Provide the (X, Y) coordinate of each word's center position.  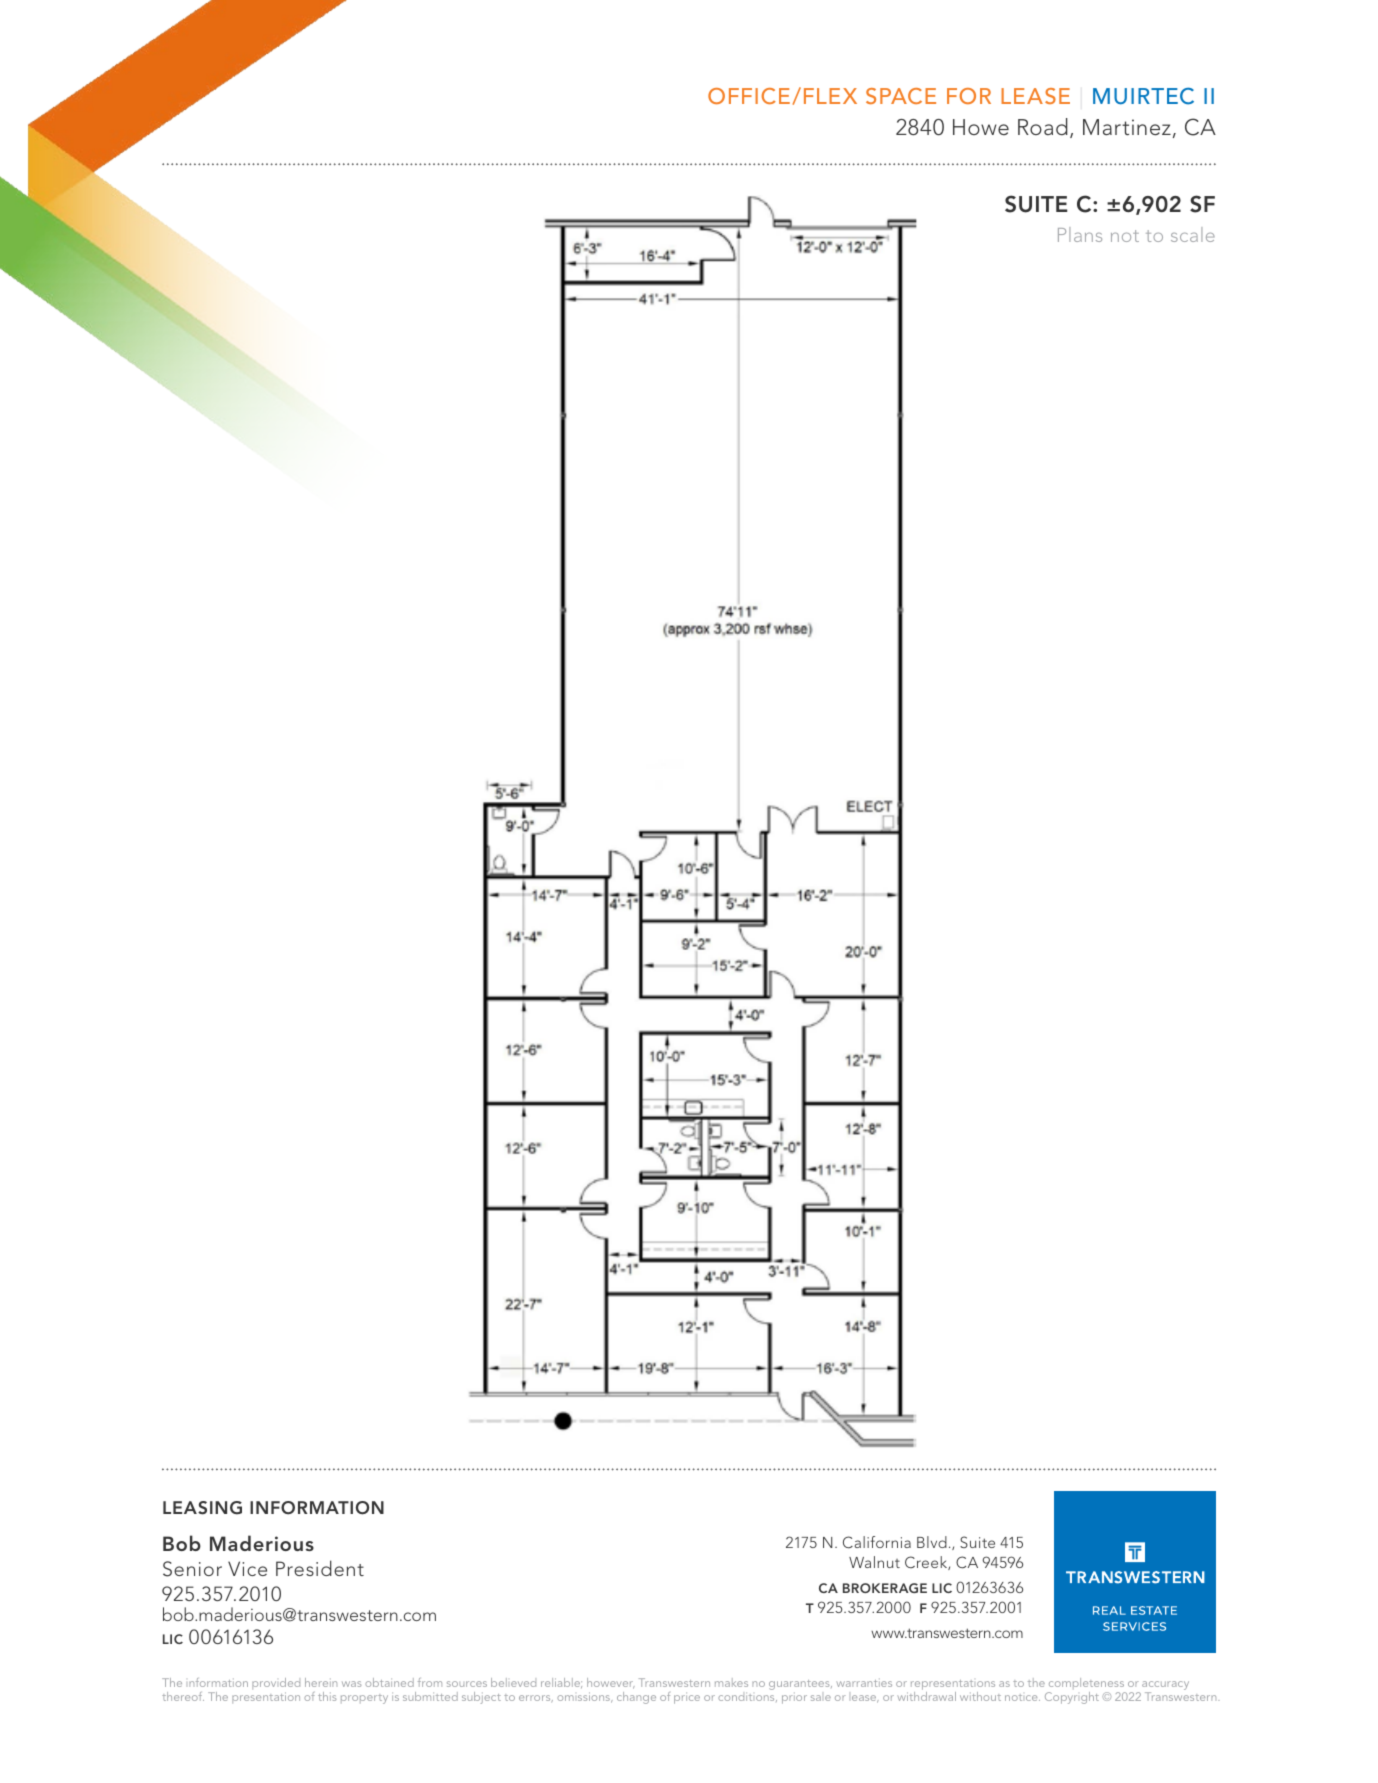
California (877, 1542)
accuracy (1165, 1687)
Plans (1080, 234)
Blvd (932, 1542)
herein (321, 1682)
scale (1193, 234)
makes (731, 1682)
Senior (192, 1569)
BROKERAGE (885, 1588)
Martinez (1127, 127)
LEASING (202, 1508)
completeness (1086, 1685)
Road (1043, 126)
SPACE (901, 96)
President (320, 1568)
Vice (247, 1568)
